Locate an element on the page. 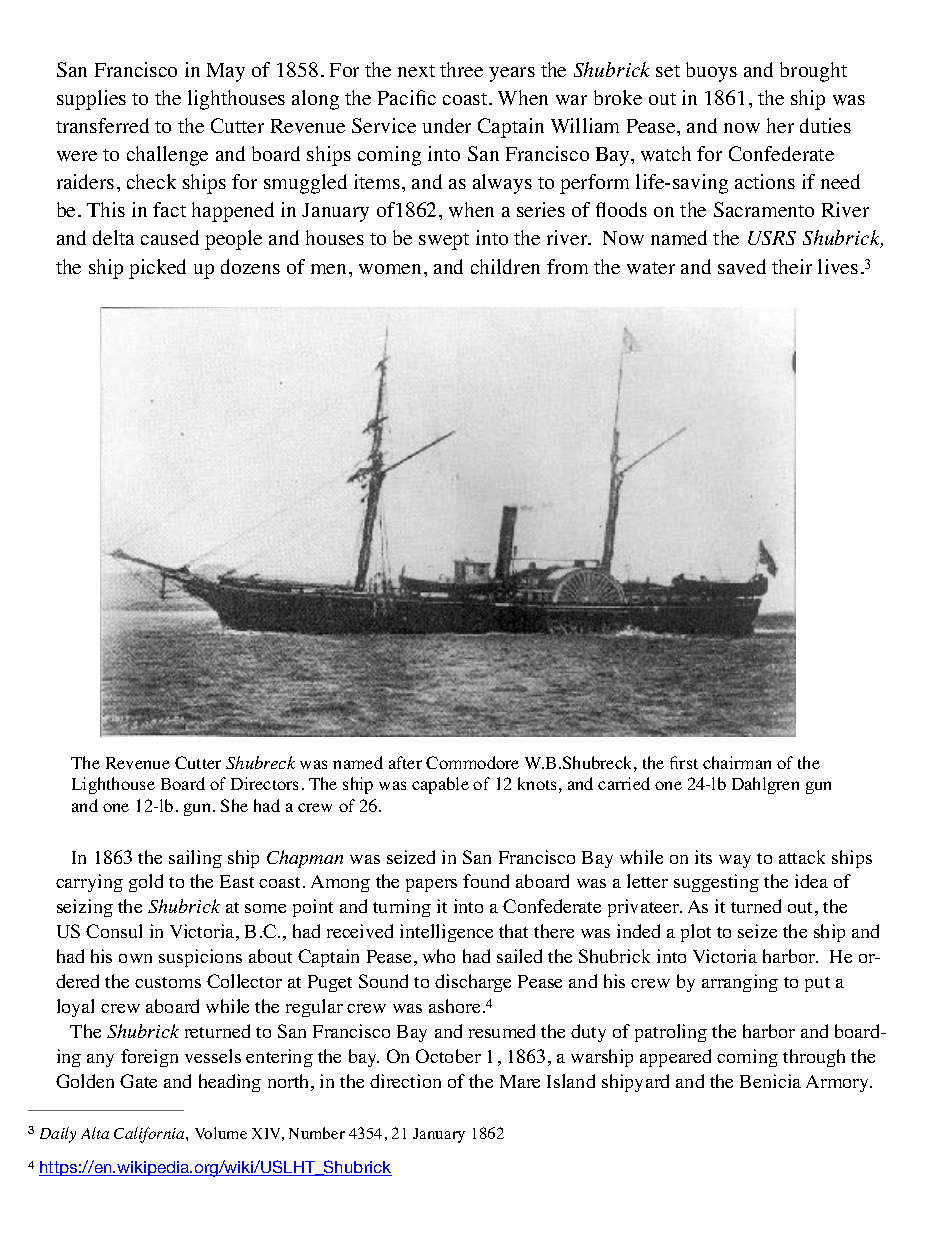 Image resolution: width=952 pixels, height=1233 pixels. papers is located at coordinates (431, 885).
